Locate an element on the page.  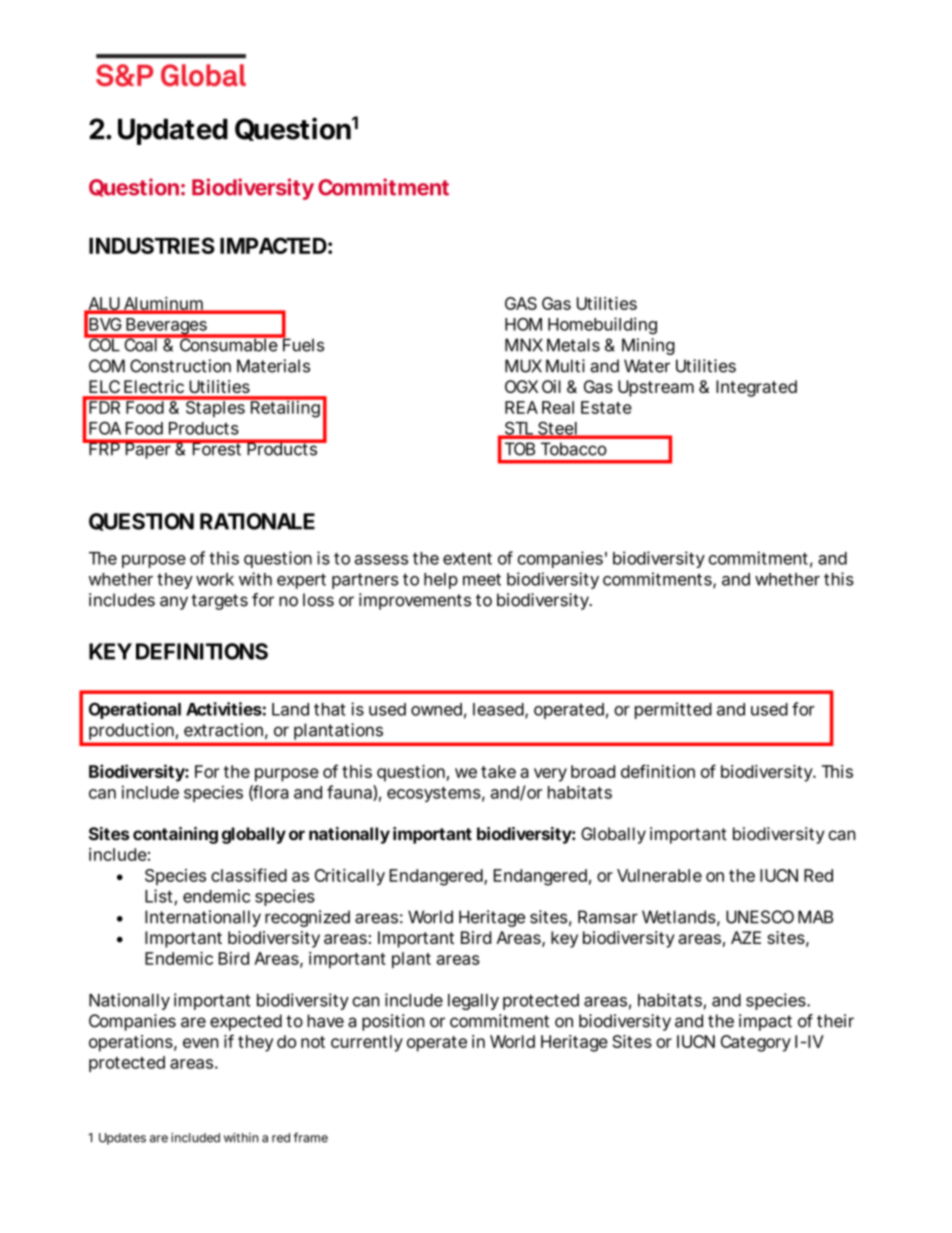
Metals is located at coordinates (573, 345).
